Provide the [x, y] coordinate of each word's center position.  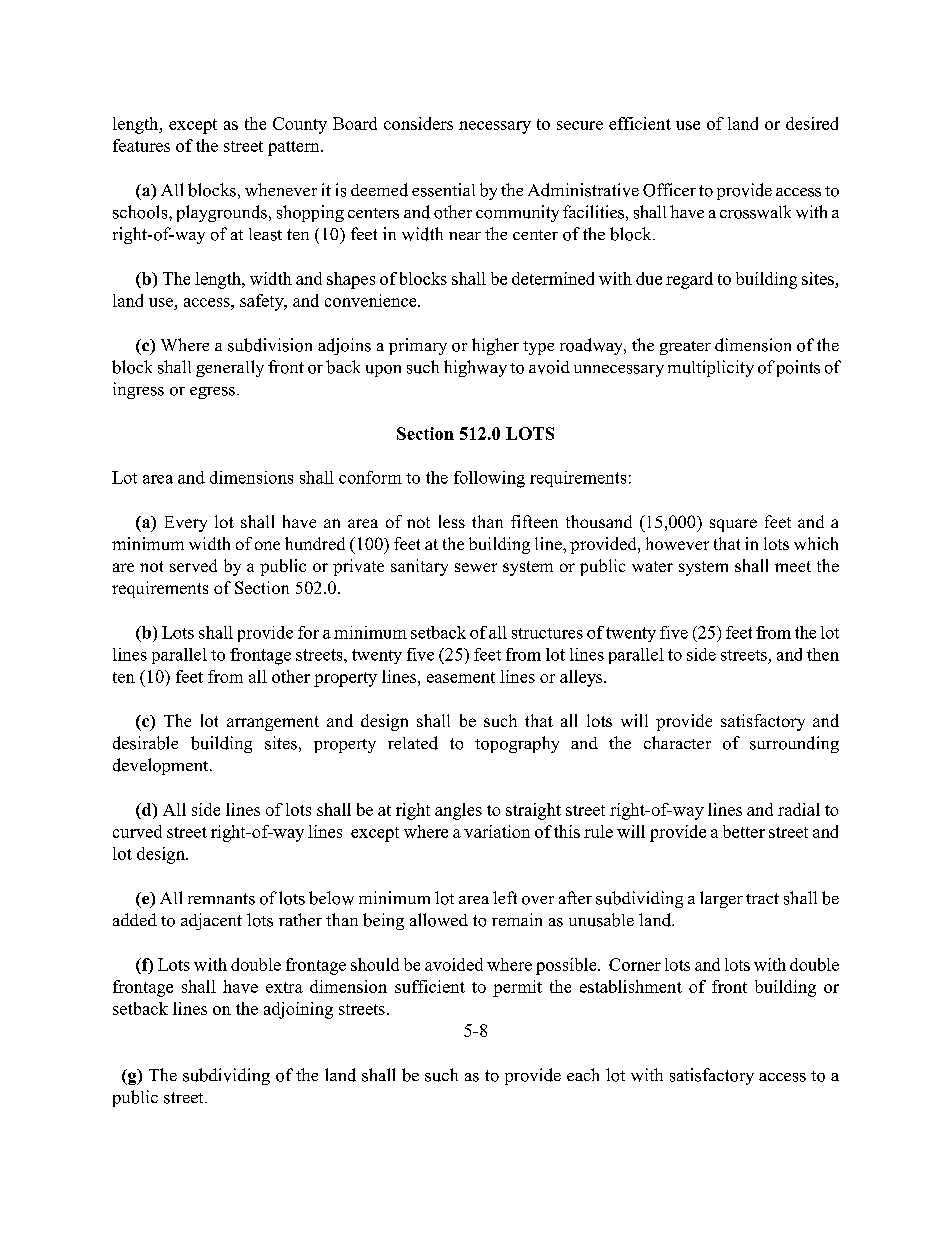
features [141, 145]
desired [812, 123]
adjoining [298, 1010]
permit [517, 988]
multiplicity [711, 368]
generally [230, 368]
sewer [476, 567]
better [744, 831]
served [193, 565]
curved [137, 831]
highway [475, 368]
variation [497, 831]
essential [443, 190]
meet [793, 566]
